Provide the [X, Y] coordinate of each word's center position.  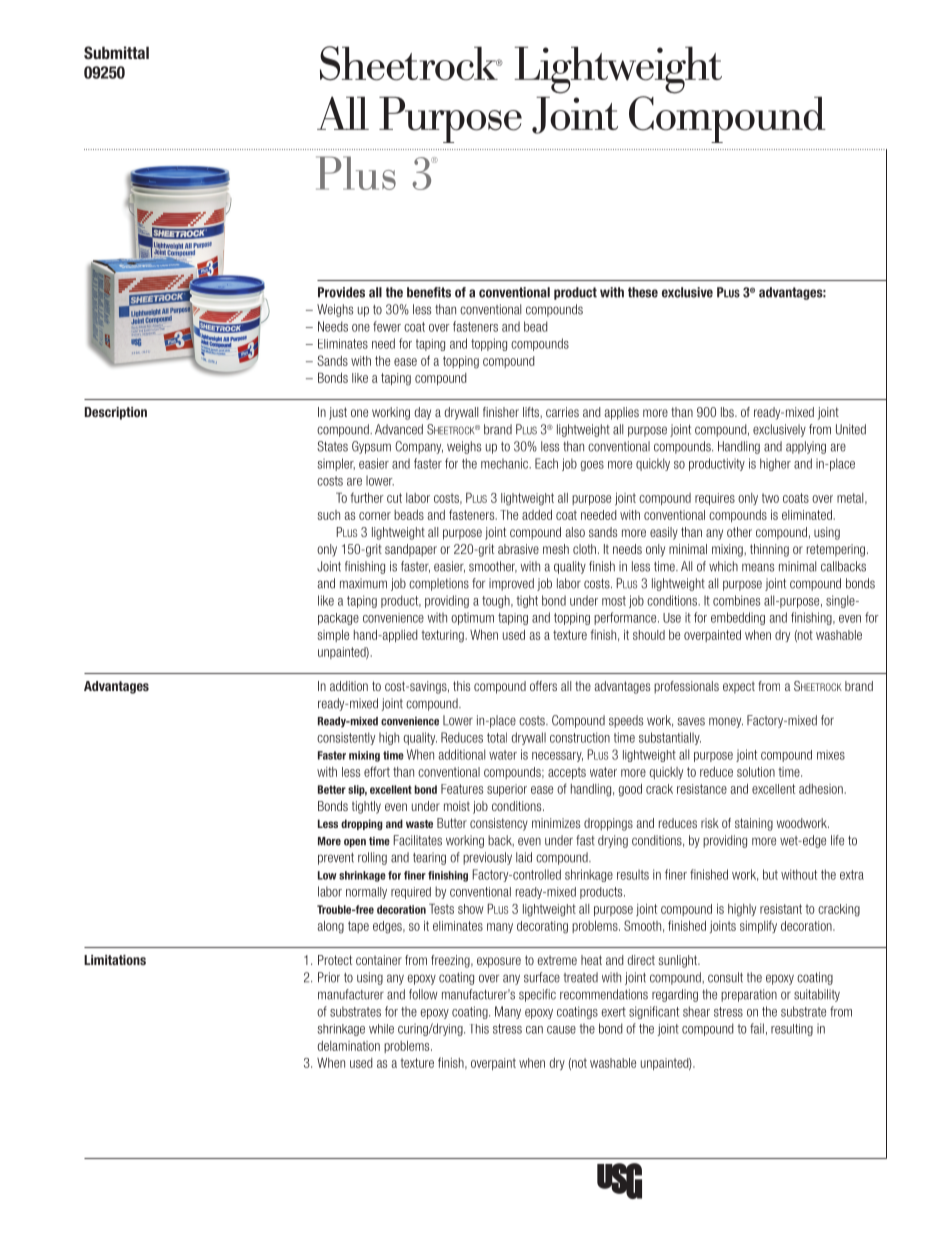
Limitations [115, 960]
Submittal [116, 52]
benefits [429, 292]
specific [537, 995]
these [643, 292]
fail [757, 1028]
